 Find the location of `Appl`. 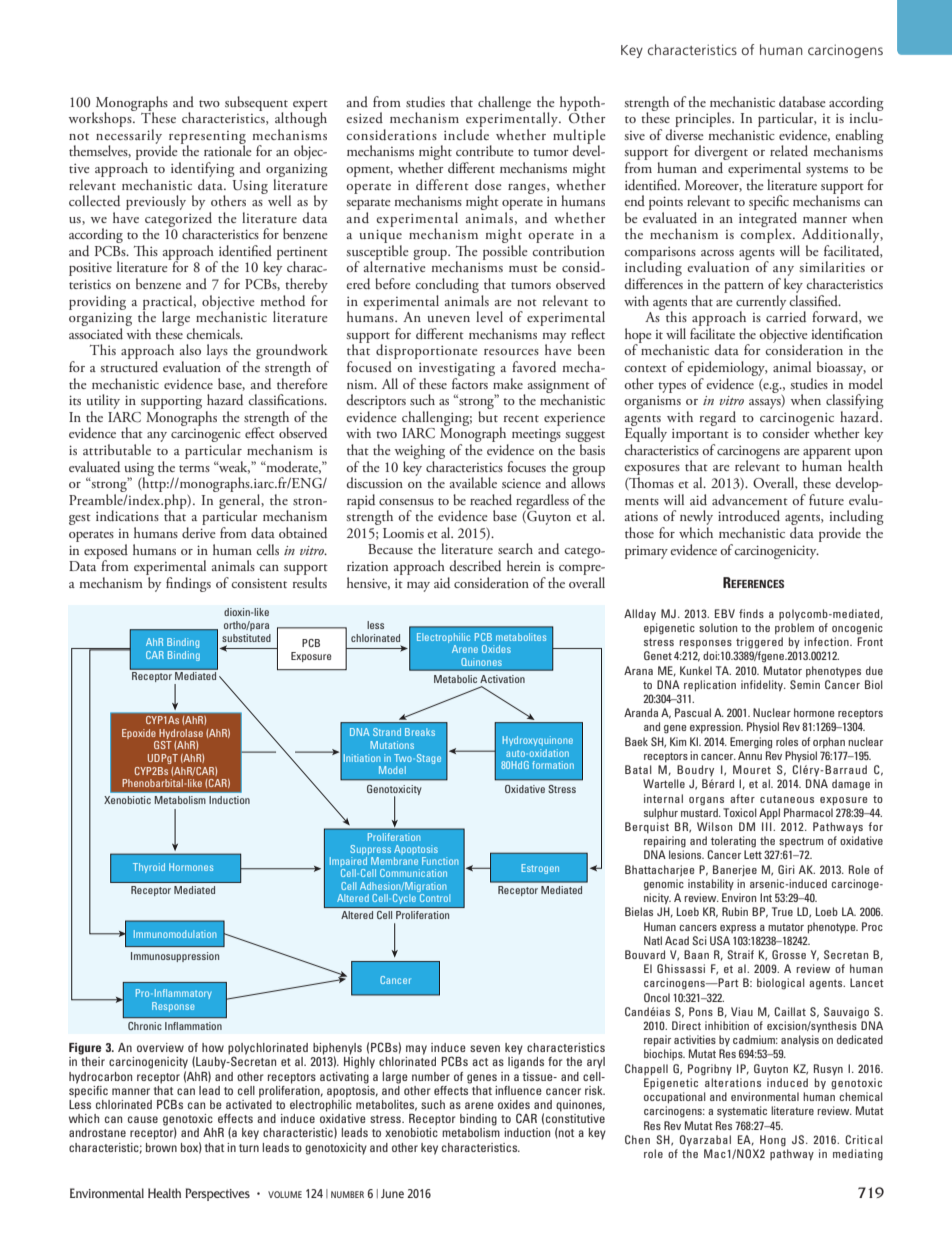

Appl is located at coordinates (769, 814).
